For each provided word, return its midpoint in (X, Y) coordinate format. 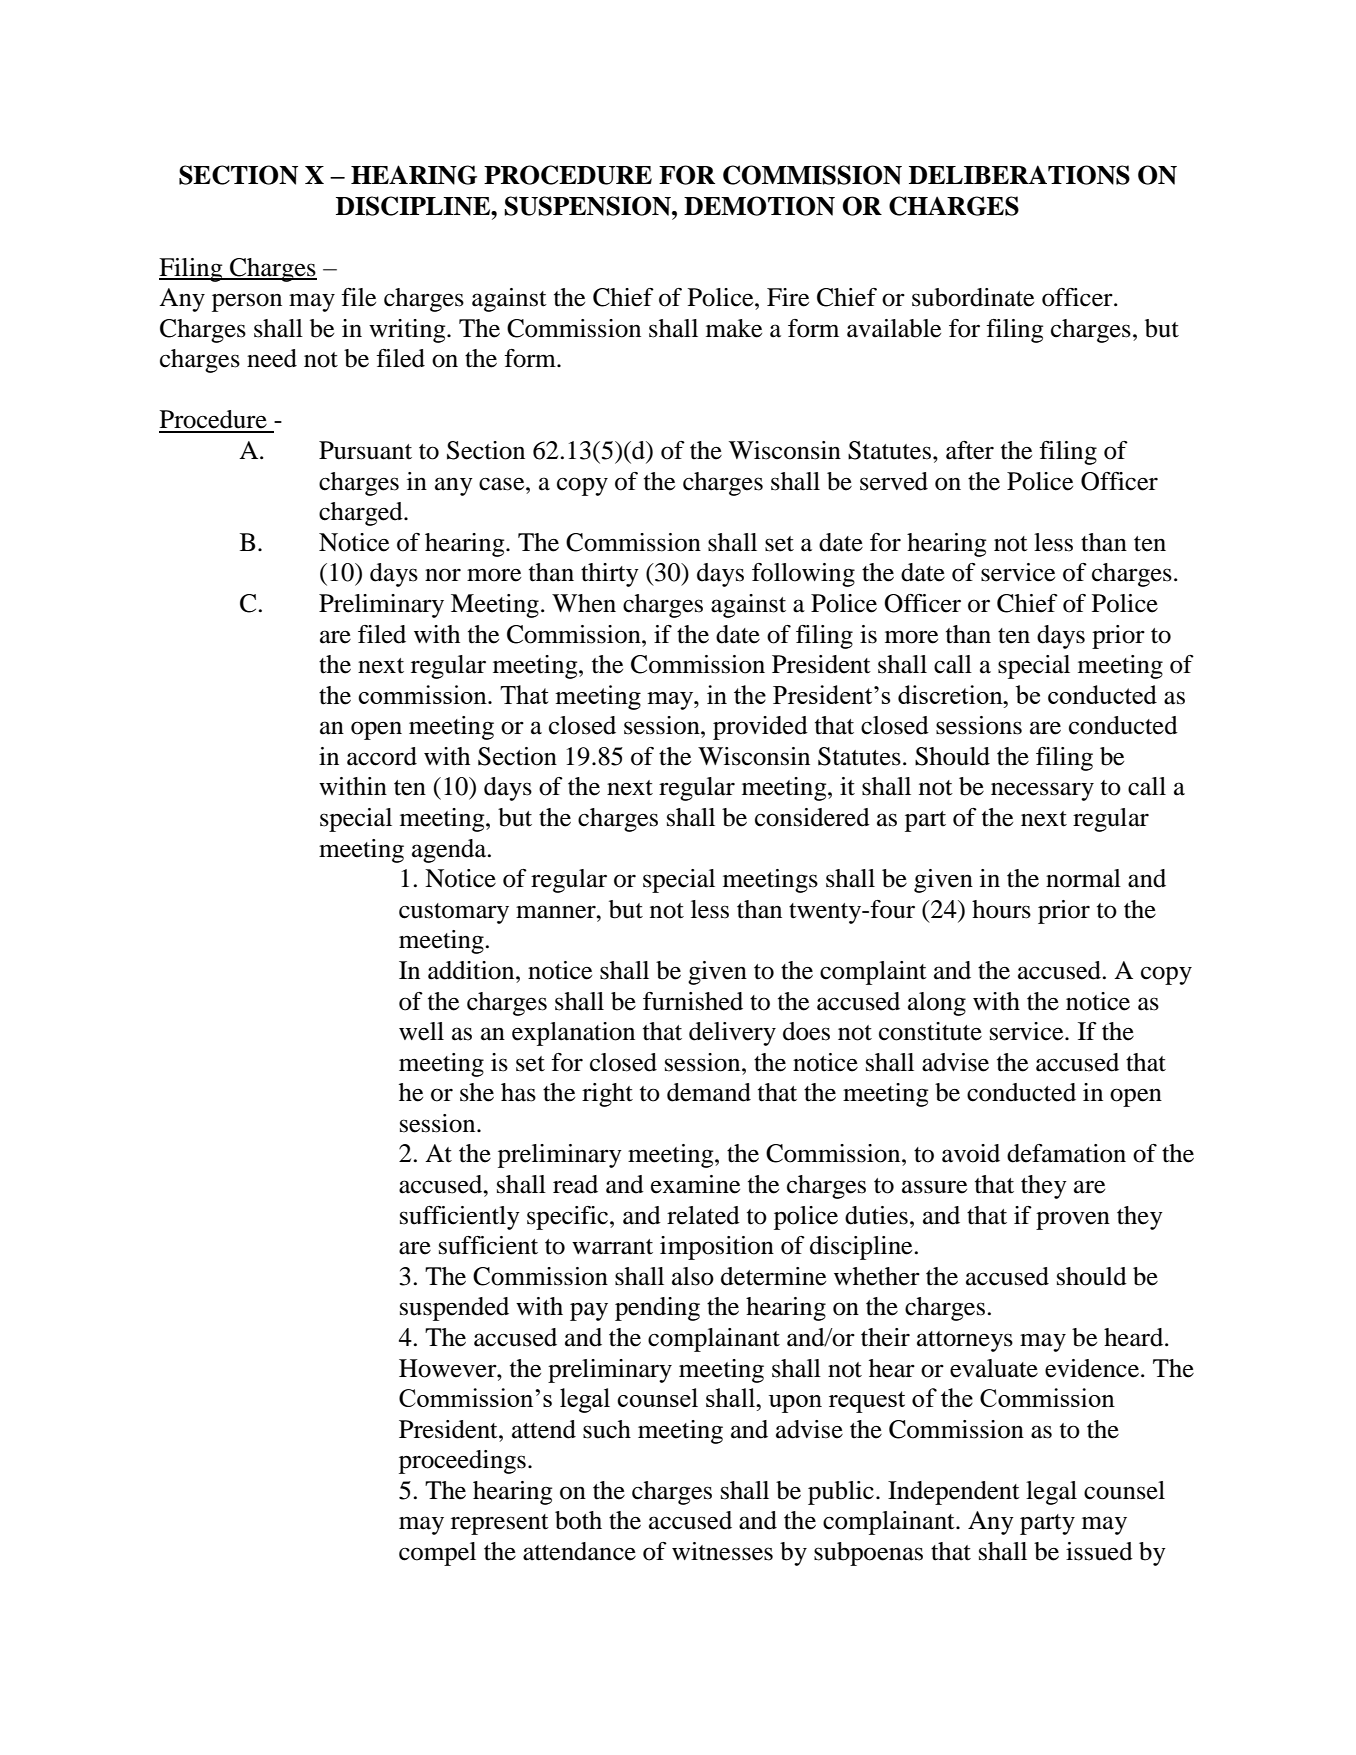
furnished (693, 1001)
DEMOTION (759, 206)
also (693, 1276)
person (247, 302)
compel (437, 1554)
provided (760, 728)
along (937, 1004)
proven (1073, 1220)
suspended (454, 1309)
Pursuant (365, 450)
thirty (610, 575)
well (421, 1031)
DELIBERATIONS (1019, 175)
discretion (951, 694)
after (970, 450)
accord (382, 756)
